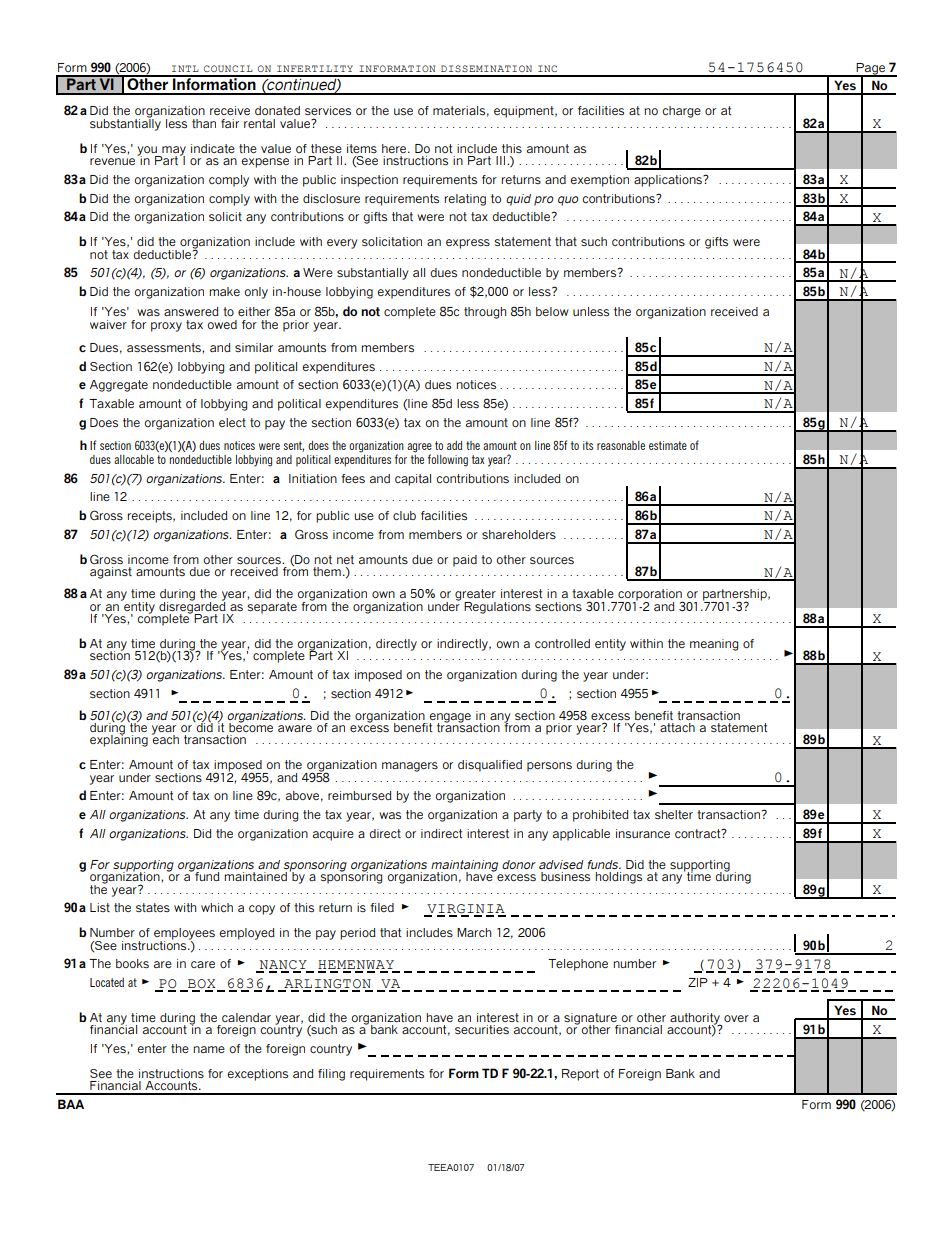  What do you see at coordinates (148, 152) in the screenshot?
I see `you` at bounding box center [148, 152].
